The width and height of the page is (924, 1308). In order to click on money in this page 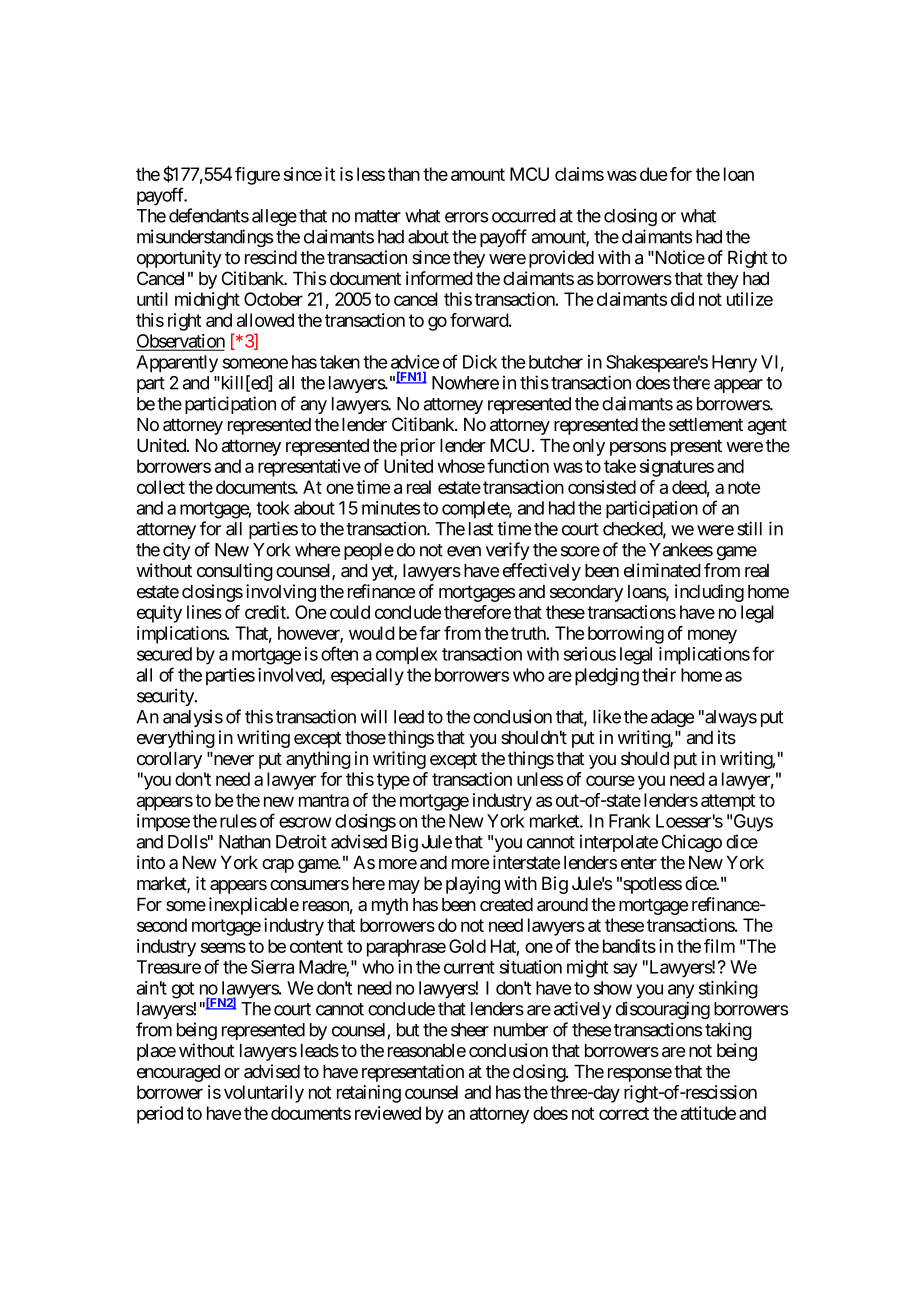, I will do `click(712, 636)`.
